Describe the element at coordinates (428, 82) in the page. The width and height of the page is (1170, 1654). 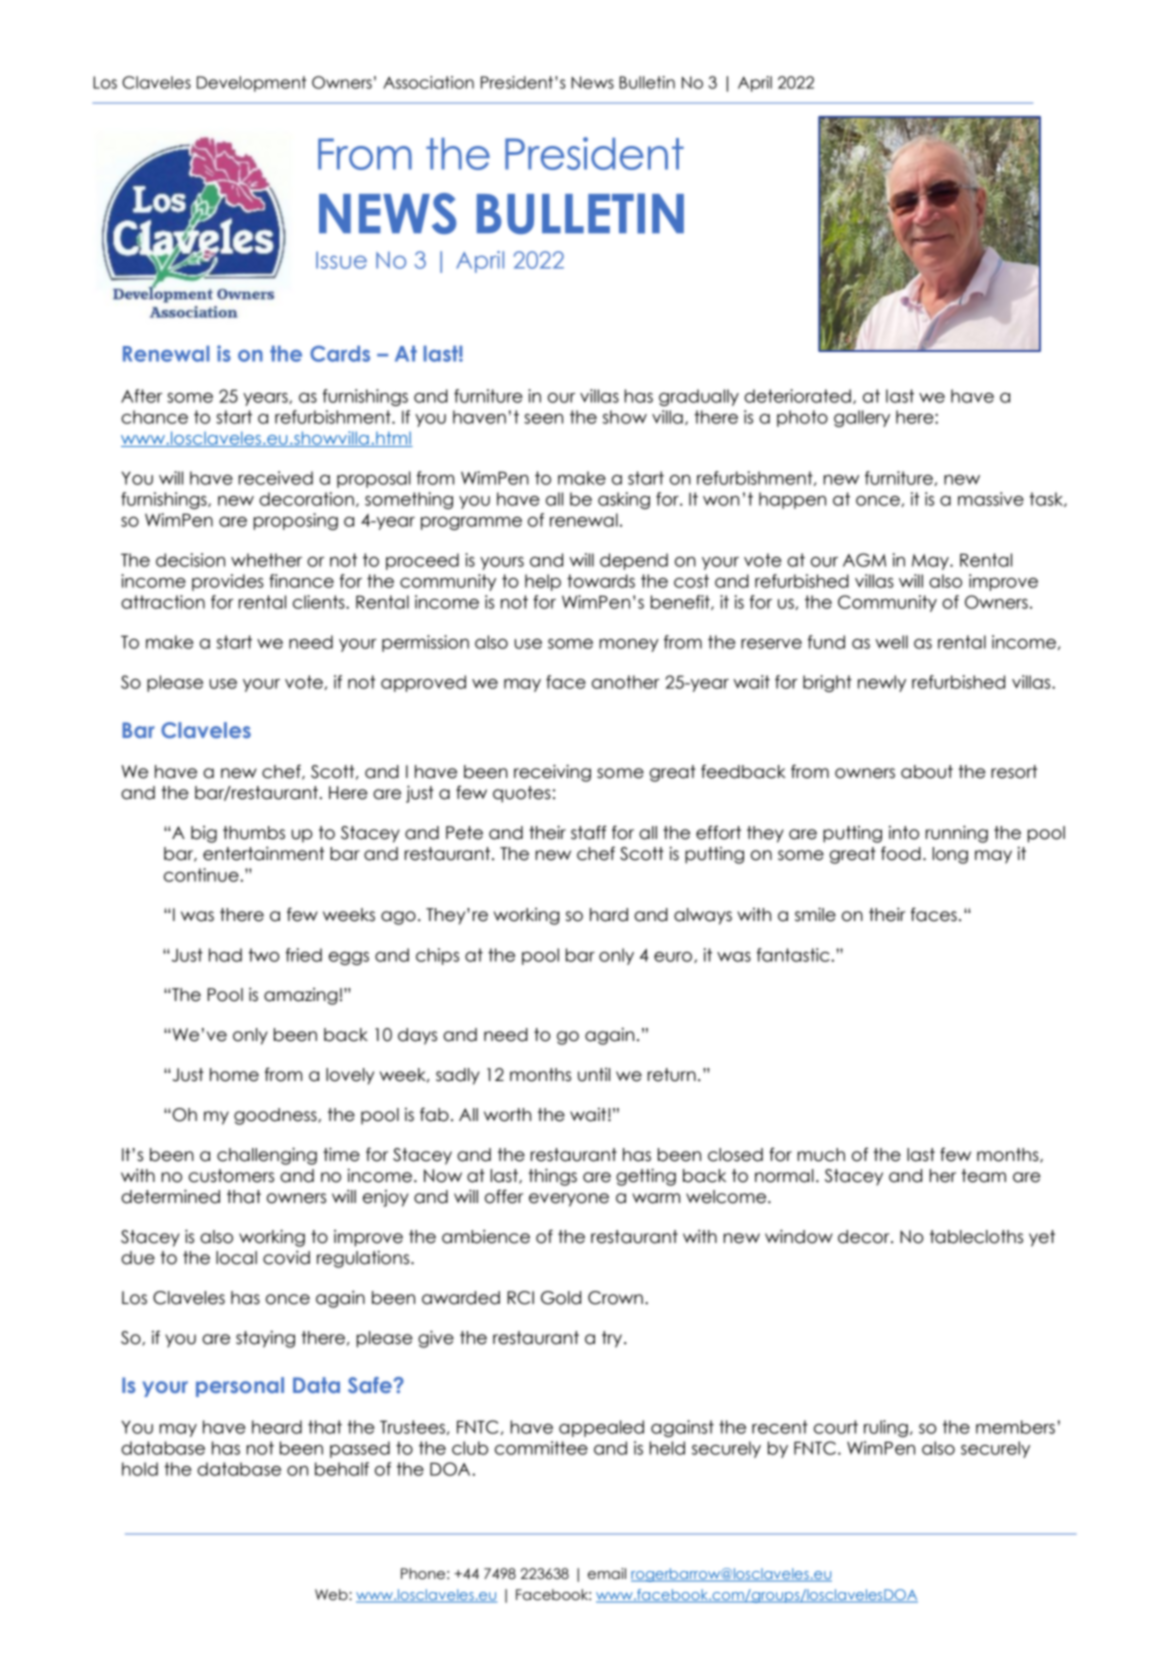
I see `Association` at that location.
